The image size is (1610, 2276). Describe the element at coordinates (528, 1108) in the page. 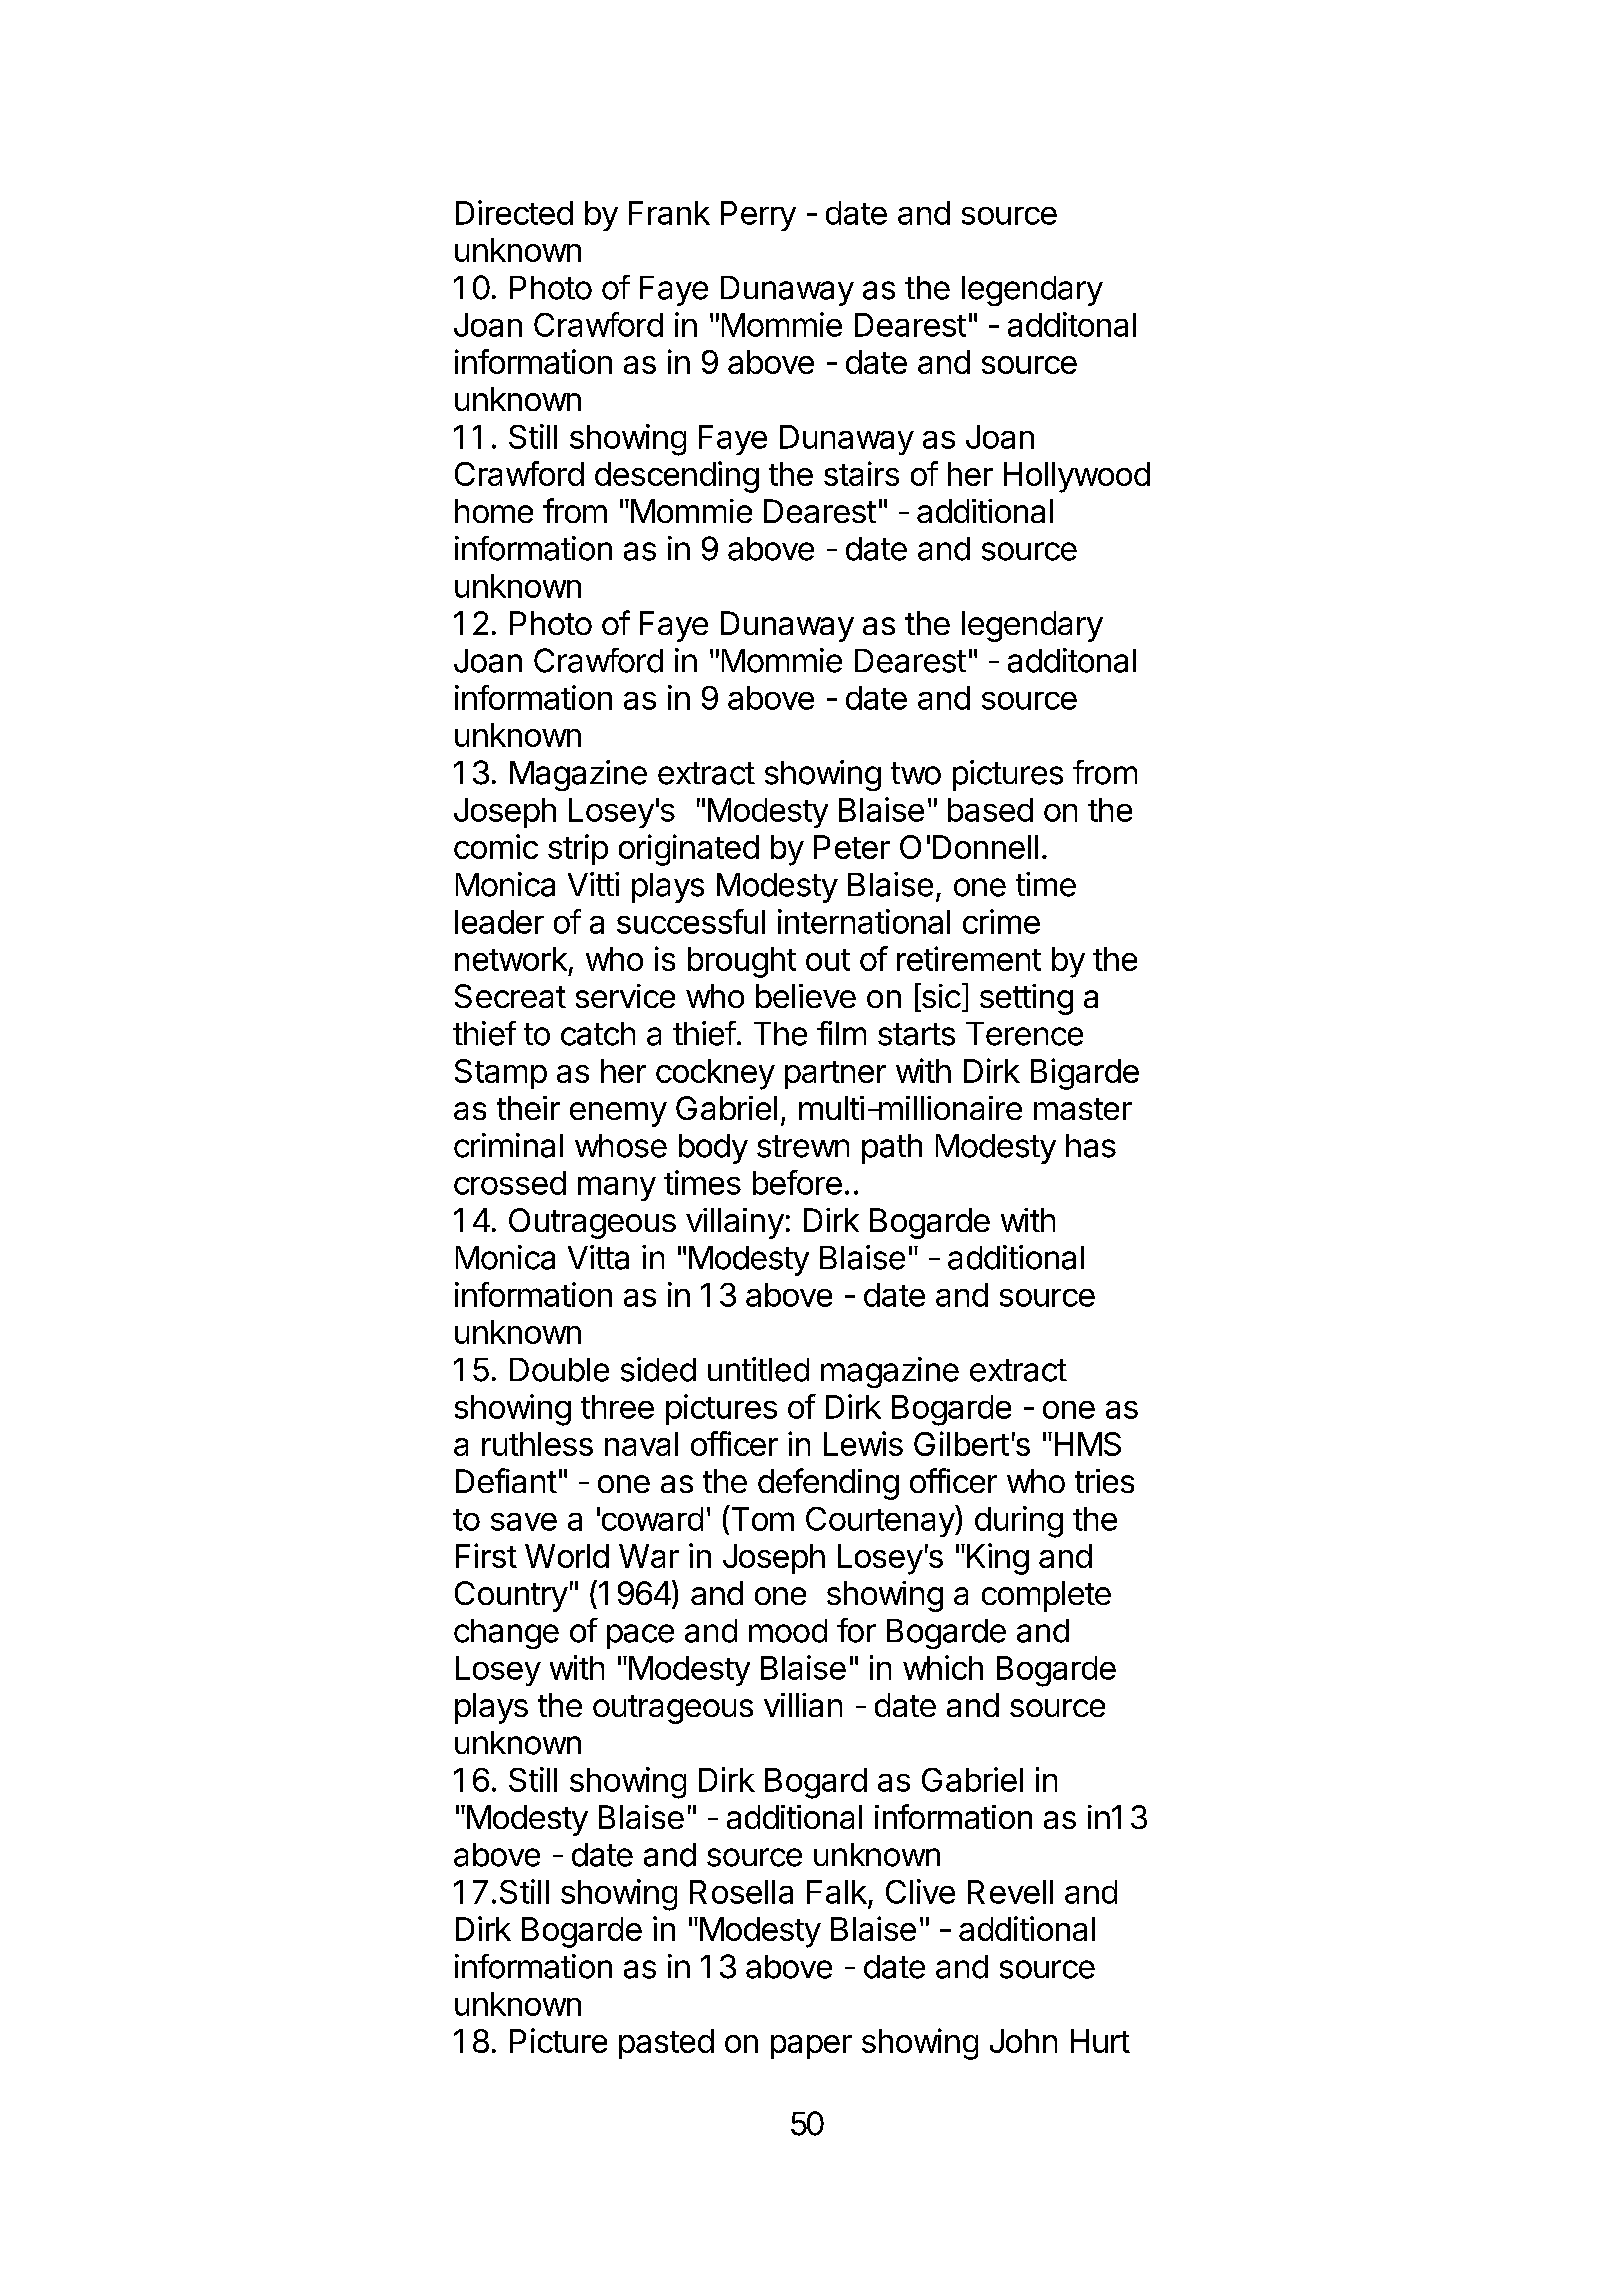

I see `their` at that location.
